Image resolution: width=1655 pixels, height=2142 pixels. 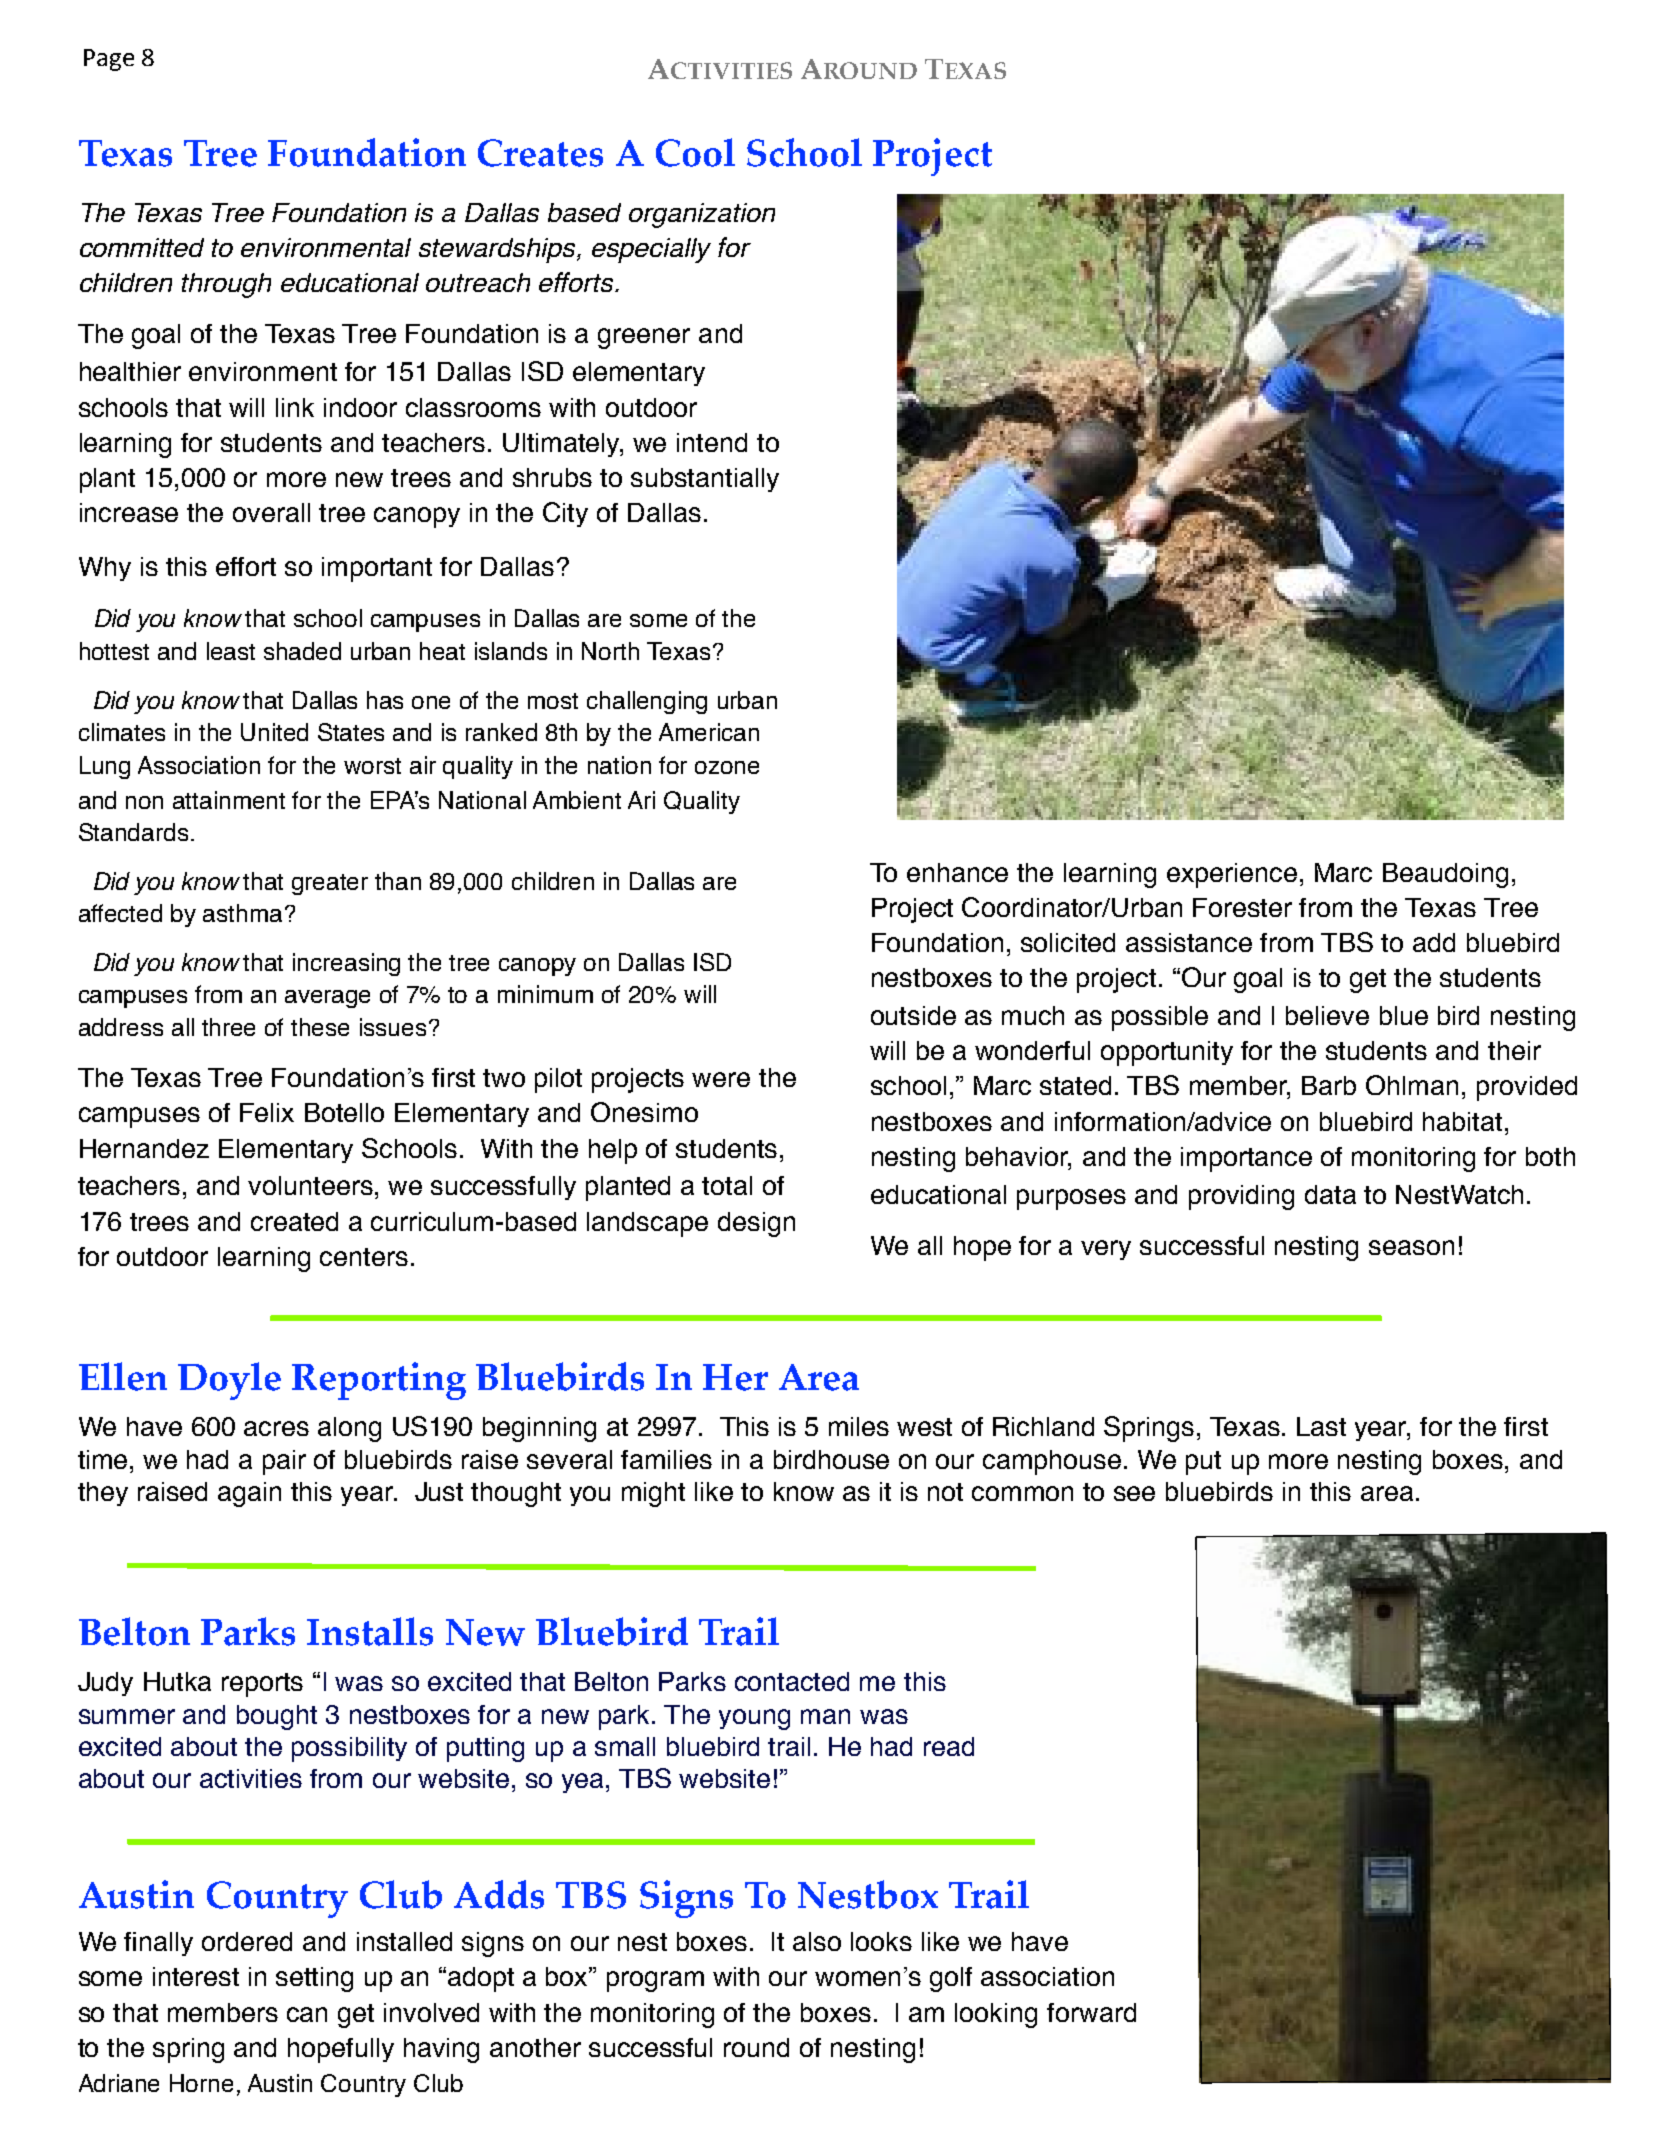 What do you see at coordinates (1232, 875) in the page?
I see `experience` at bounding box center [1232, 875].
